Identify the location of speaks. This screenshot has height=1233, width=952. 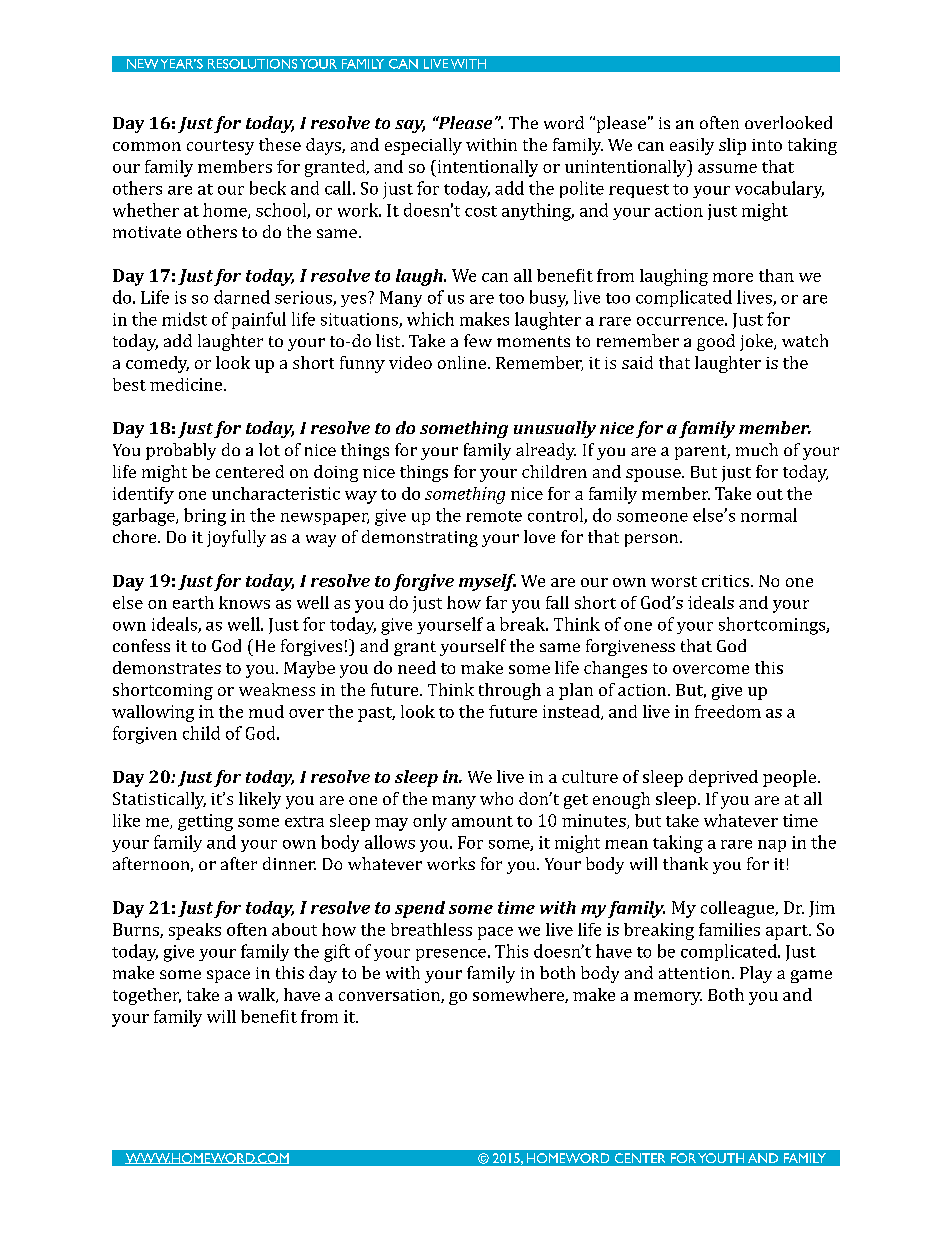
(195, 931).
